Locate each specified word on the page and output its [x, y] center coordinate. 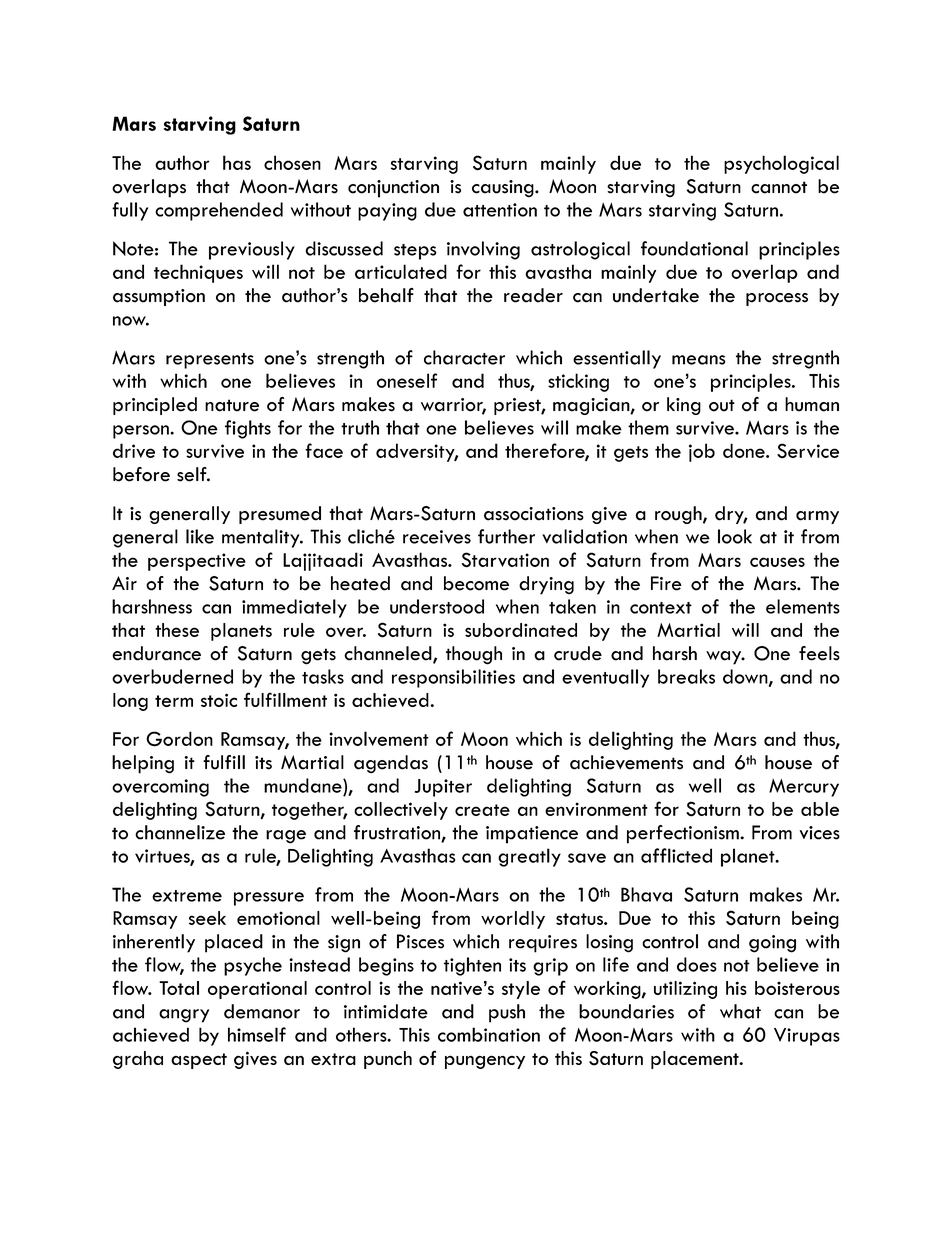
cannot [779, 187]
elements [803, 606]
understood [437, 606]
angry [184, 1016]
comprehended [219, 211]
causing [504, 189]
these [177, 630]
